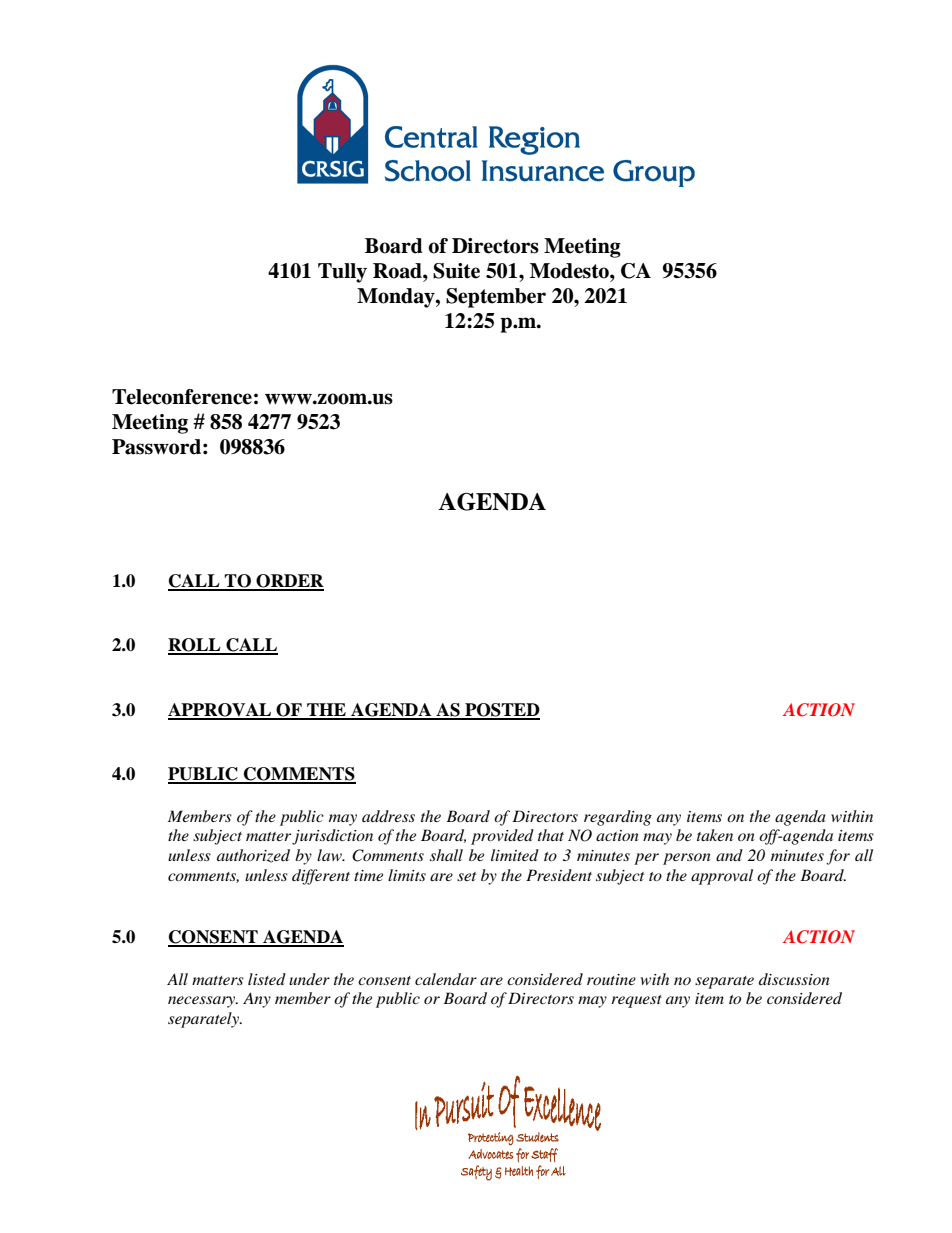 The image size is (952, 1233). I want to click on listed, so click(267, 979).
